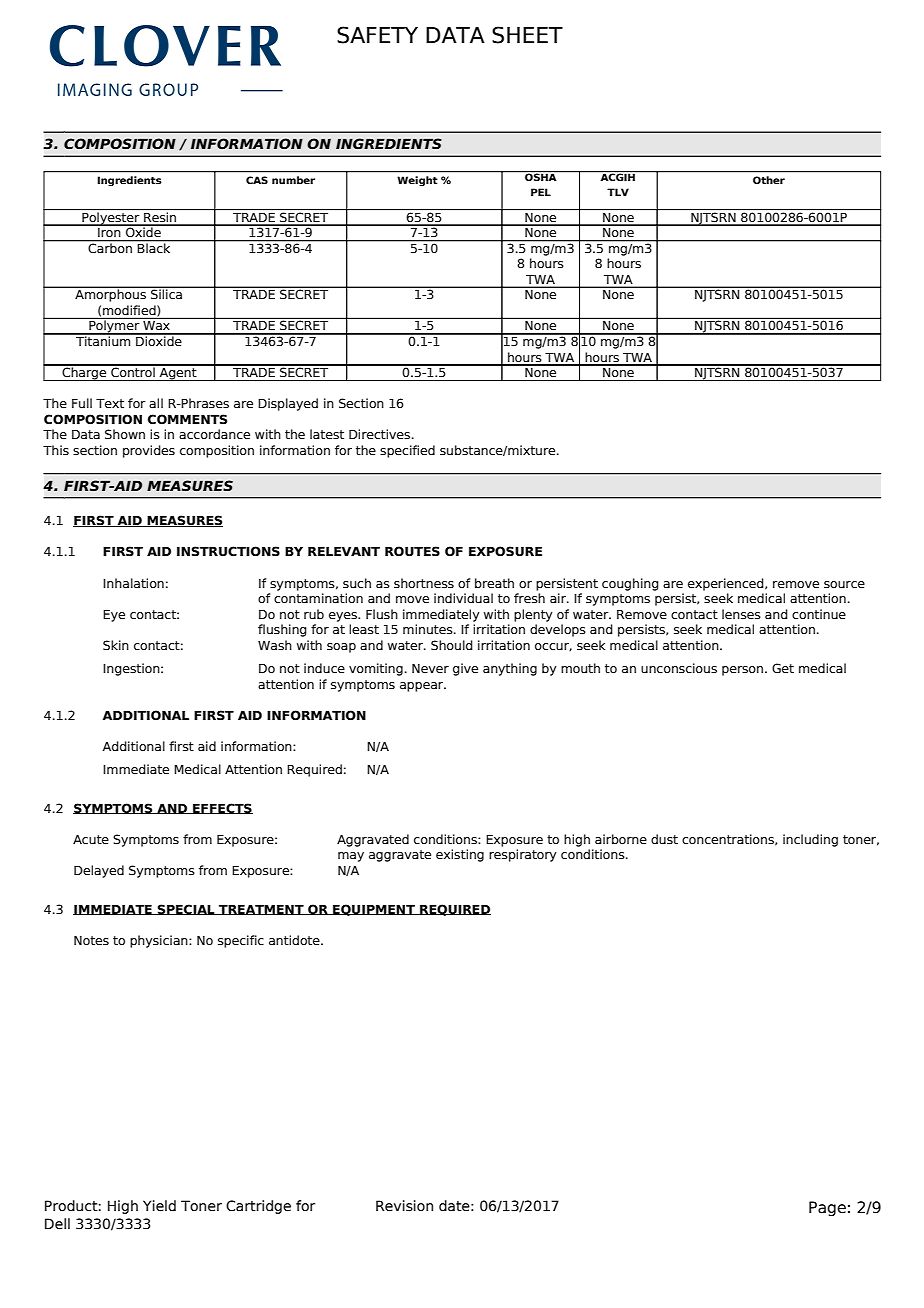 This image has width=924, height=1308. Describe the element at coordinates (844, 584) in the image. I see `source` at that location.
